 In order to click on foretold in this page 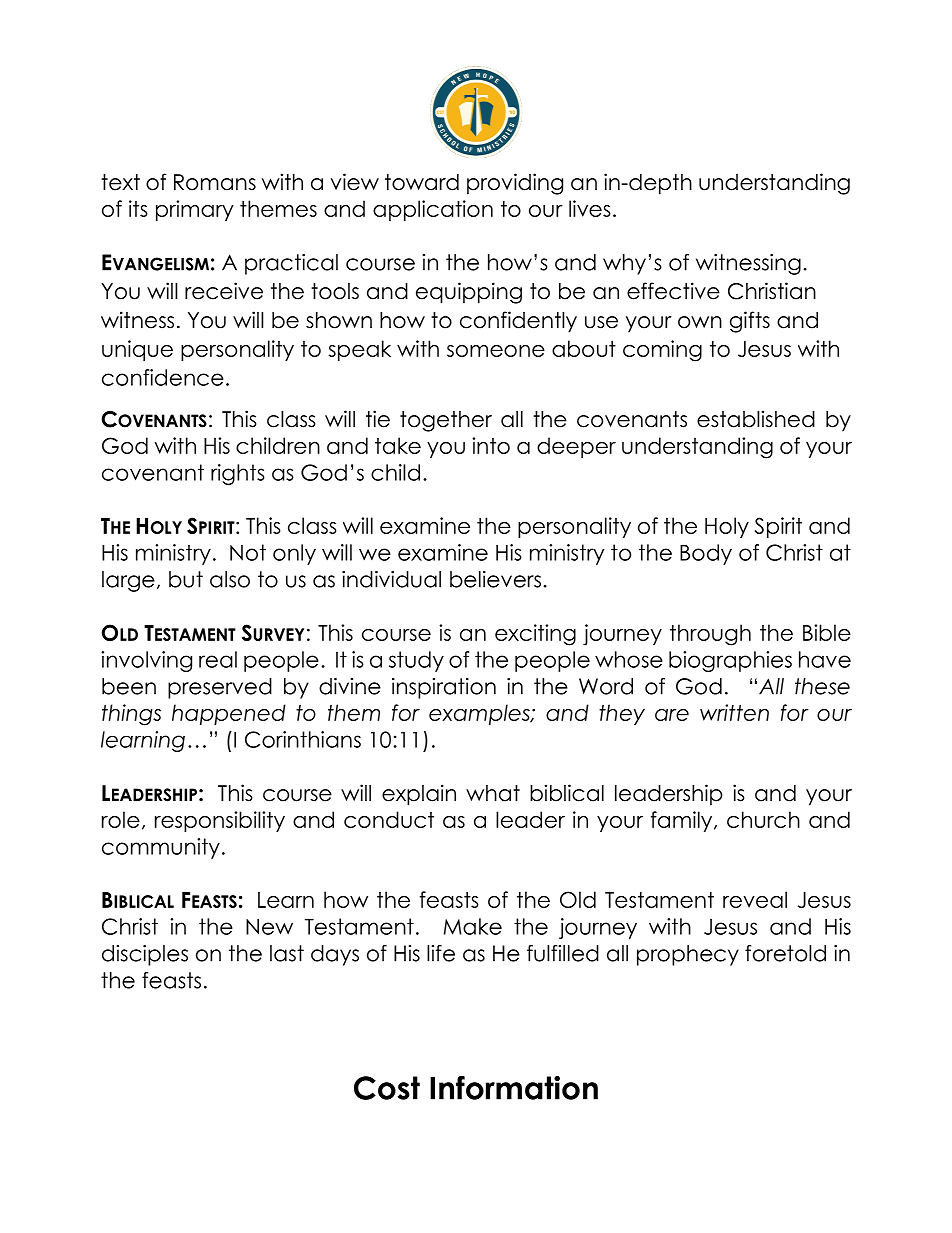, I will do `click(785, 953)`.
